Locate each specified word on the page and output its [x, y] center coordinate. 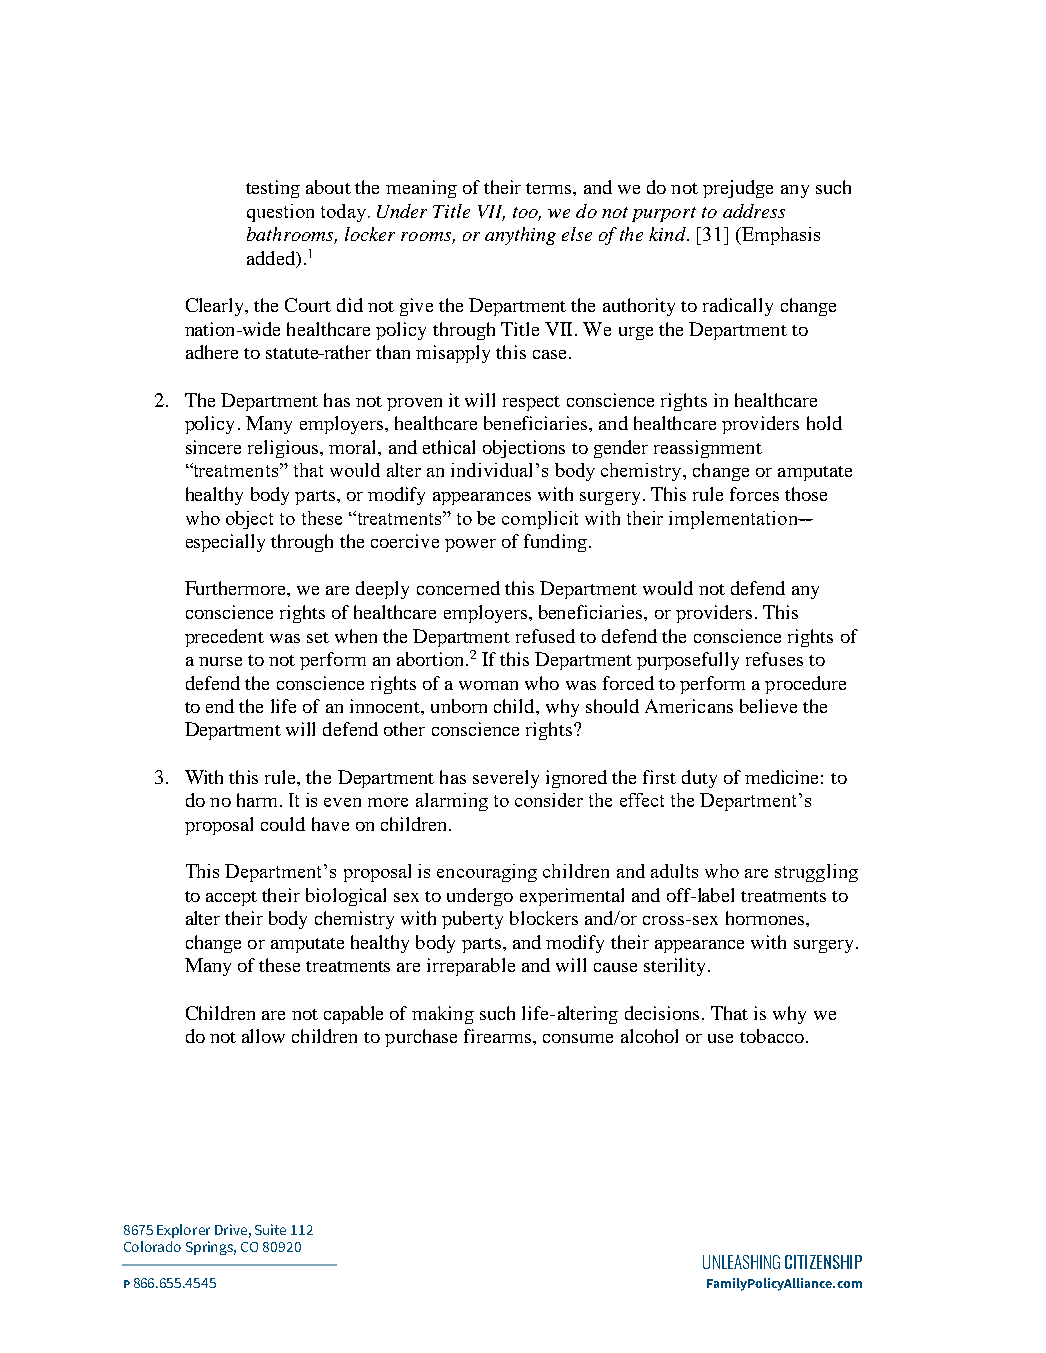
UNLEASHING [741, 1262]
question [280, 213]
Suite [270, 1229]
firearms [497, 1036]
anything [520, 236]
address [754, 211]
